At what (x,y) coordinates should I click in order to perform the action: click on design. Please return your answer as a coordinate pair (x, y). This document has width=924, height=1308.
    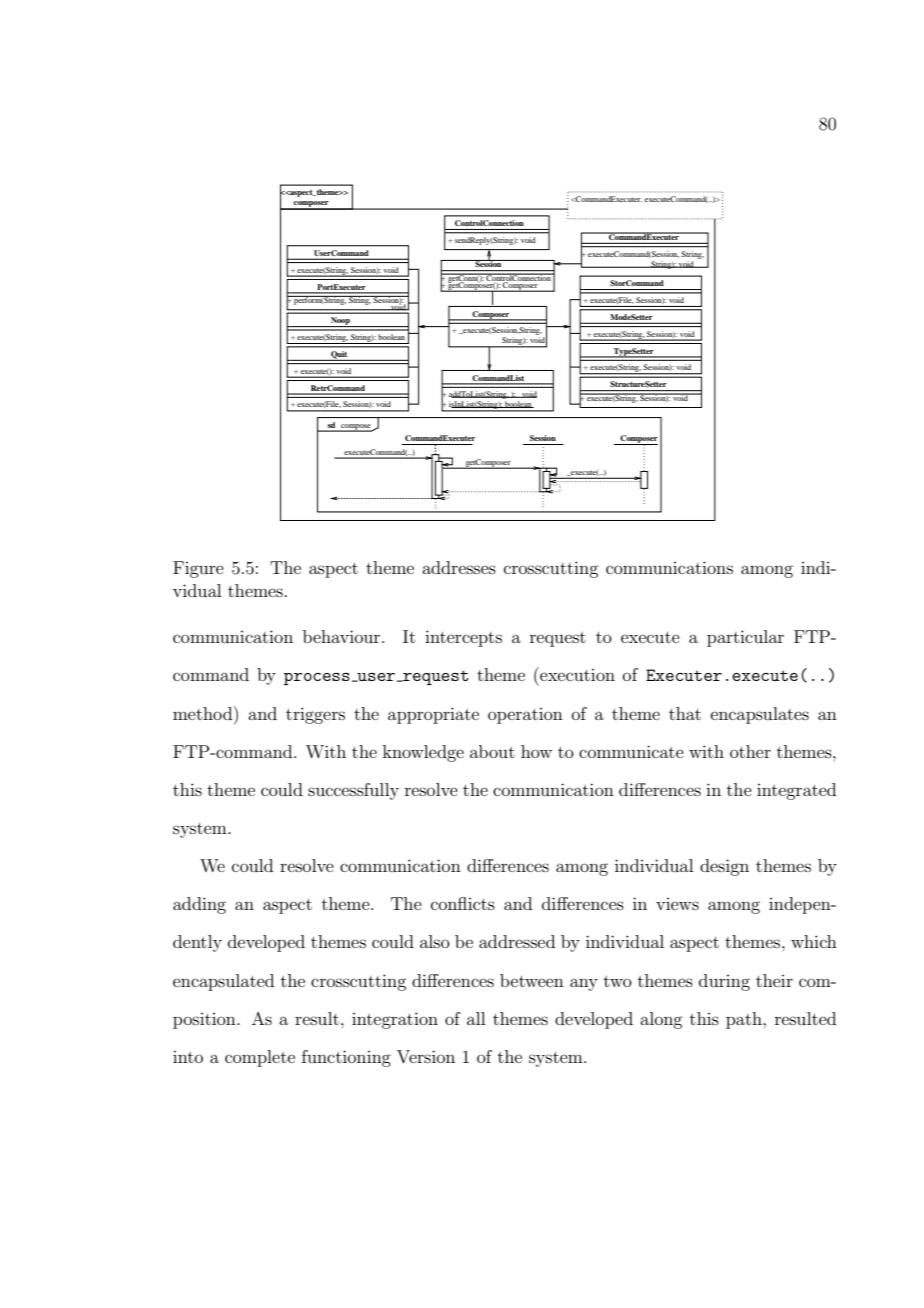
    Looking at the image, I should click on (724, 867).
